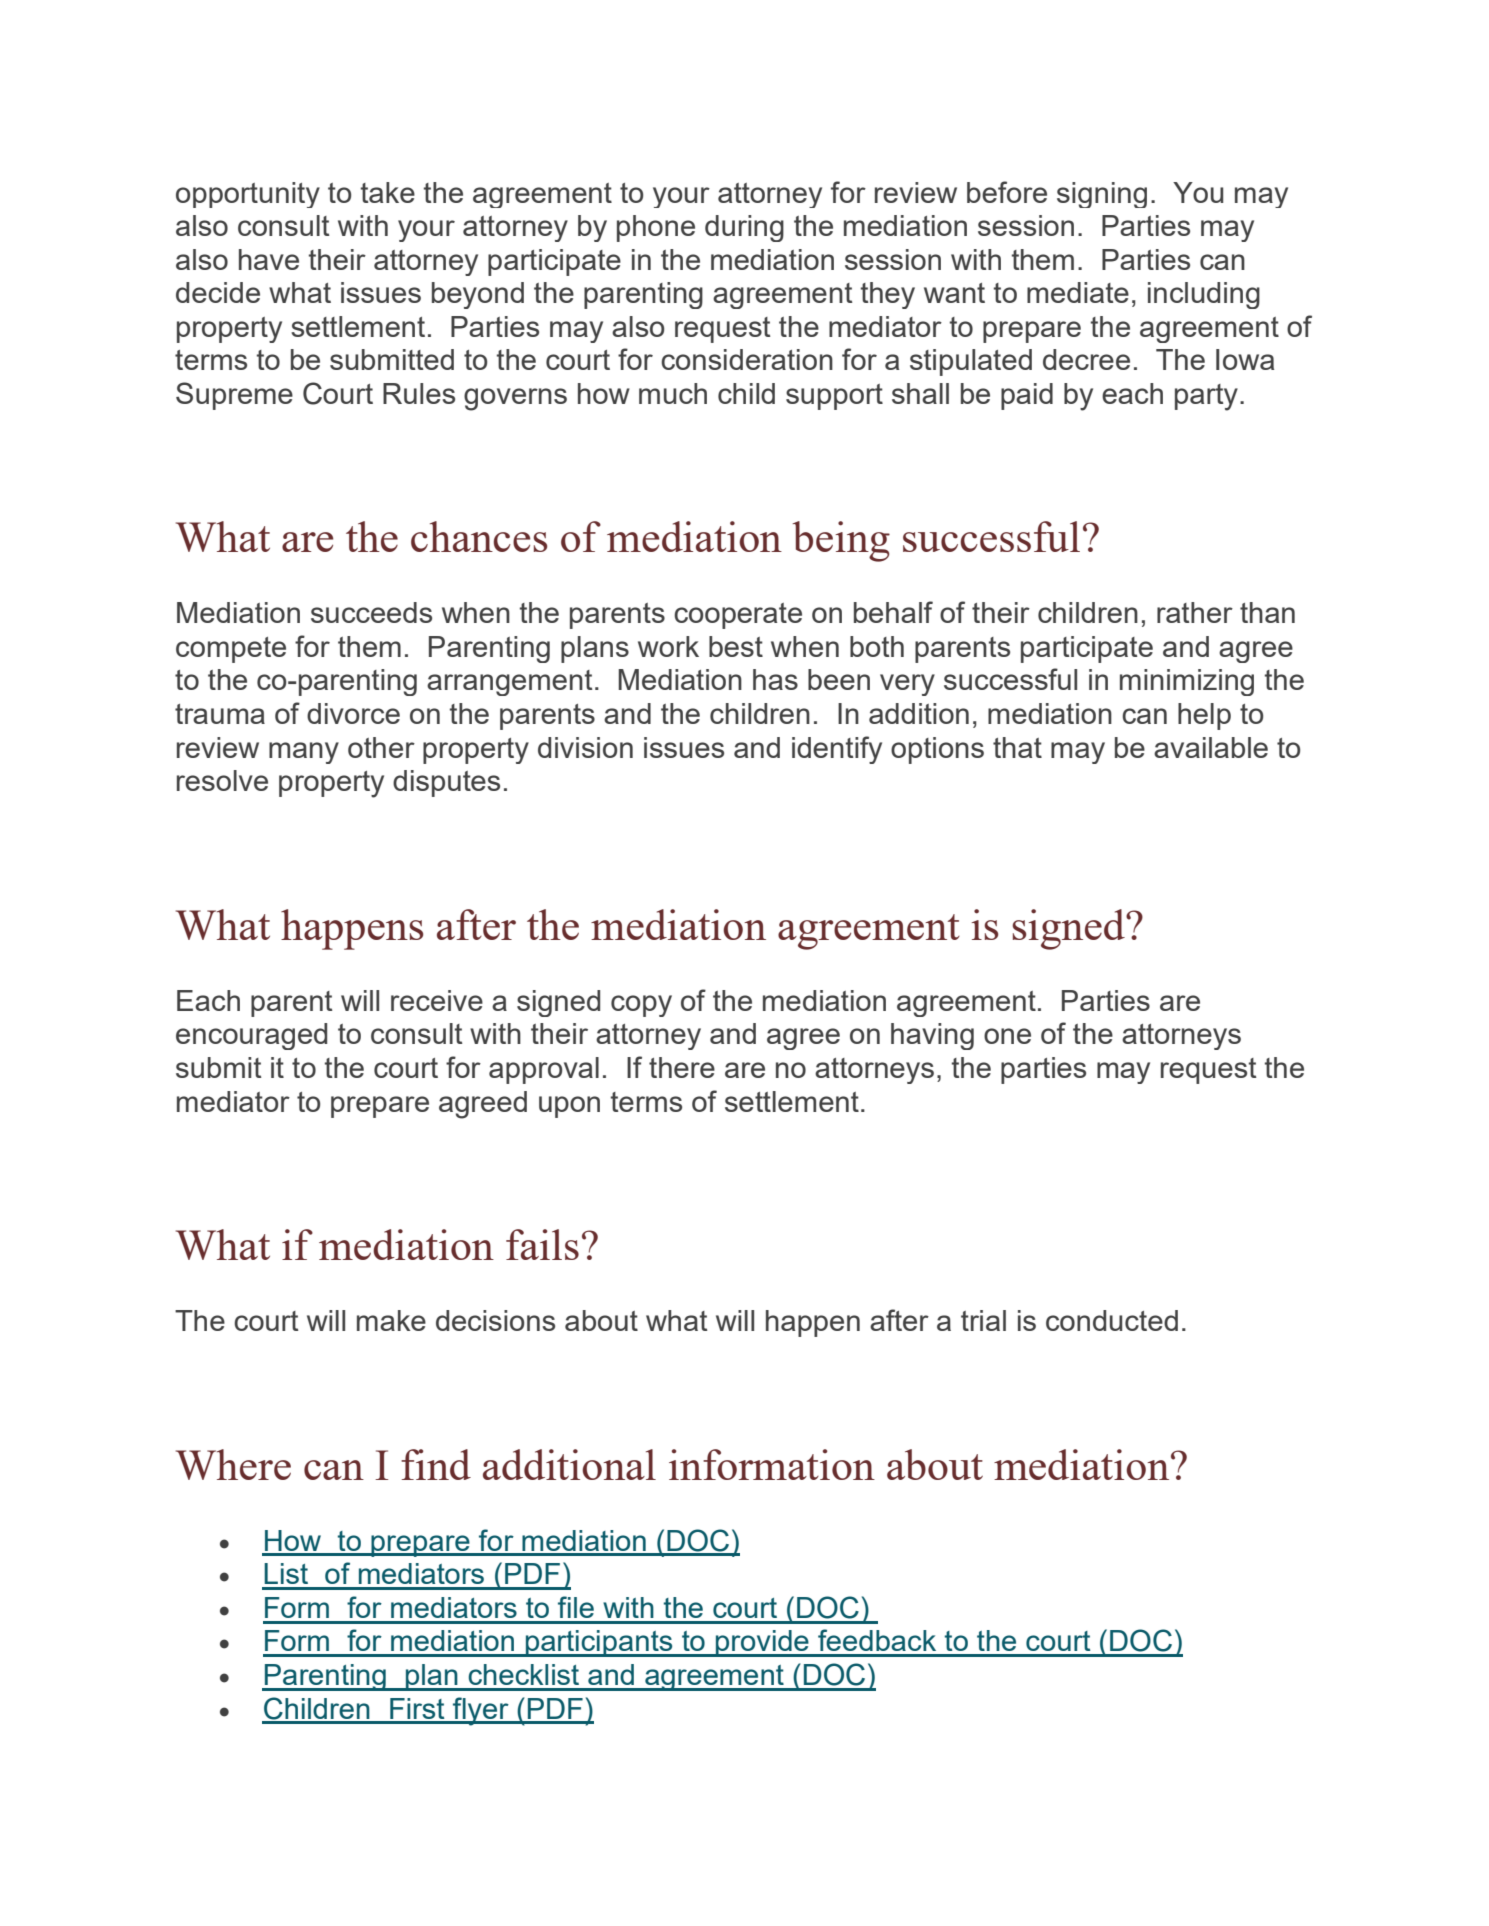  What do you see at coordinates (542, 1244) in the screenshot?
I see `fails` at bounding box center [542, 1244].
